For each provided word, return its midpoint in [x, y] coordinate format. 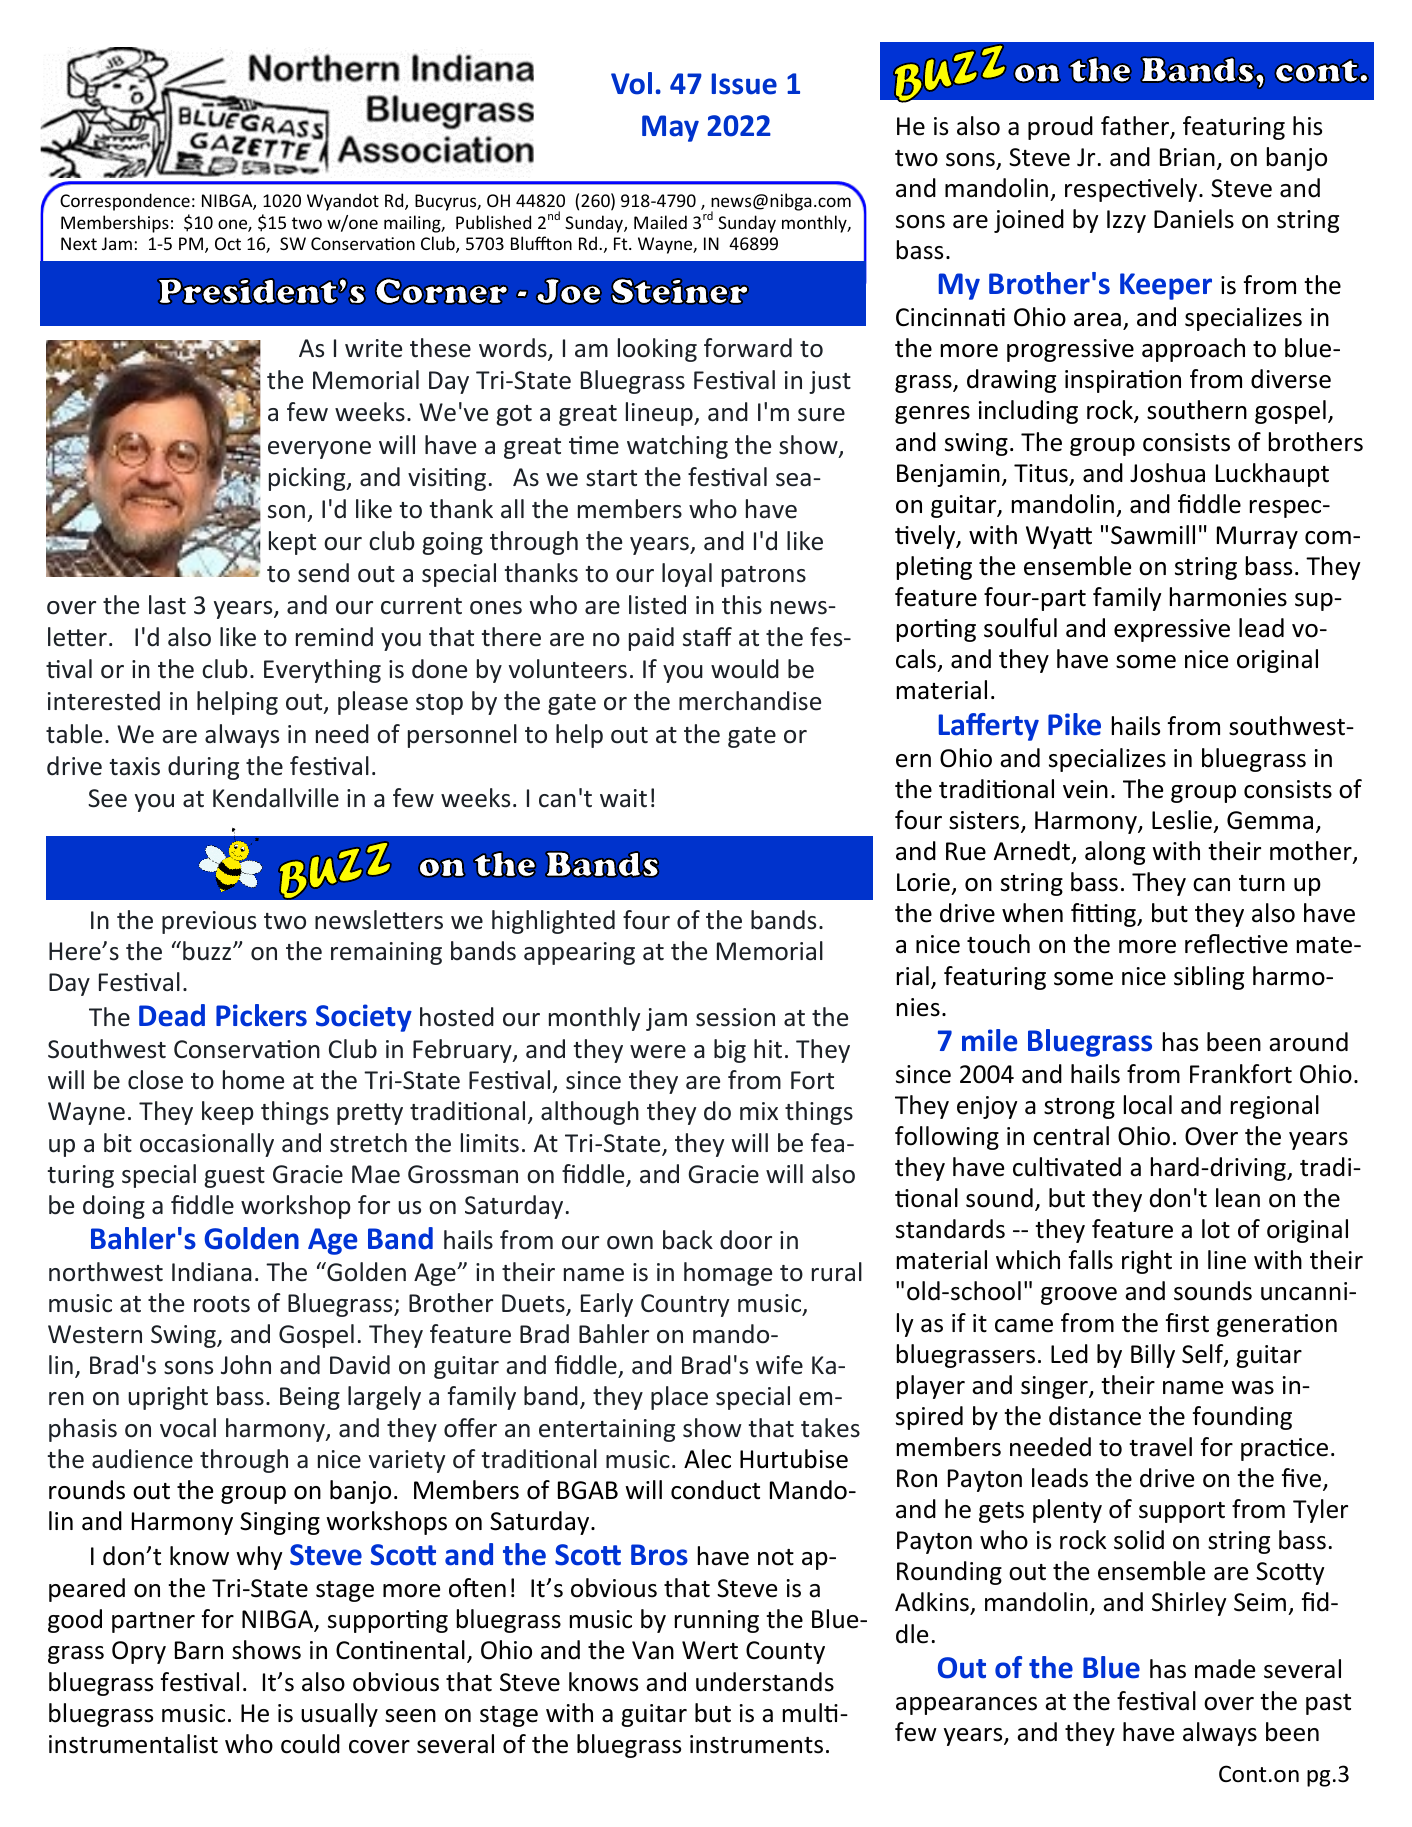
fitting [1104, 915]
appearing [579, 953]
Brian [1187, 157]
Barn [199, 1650]
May [670, 128]
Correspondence [125, 202]
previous [209, 922]
